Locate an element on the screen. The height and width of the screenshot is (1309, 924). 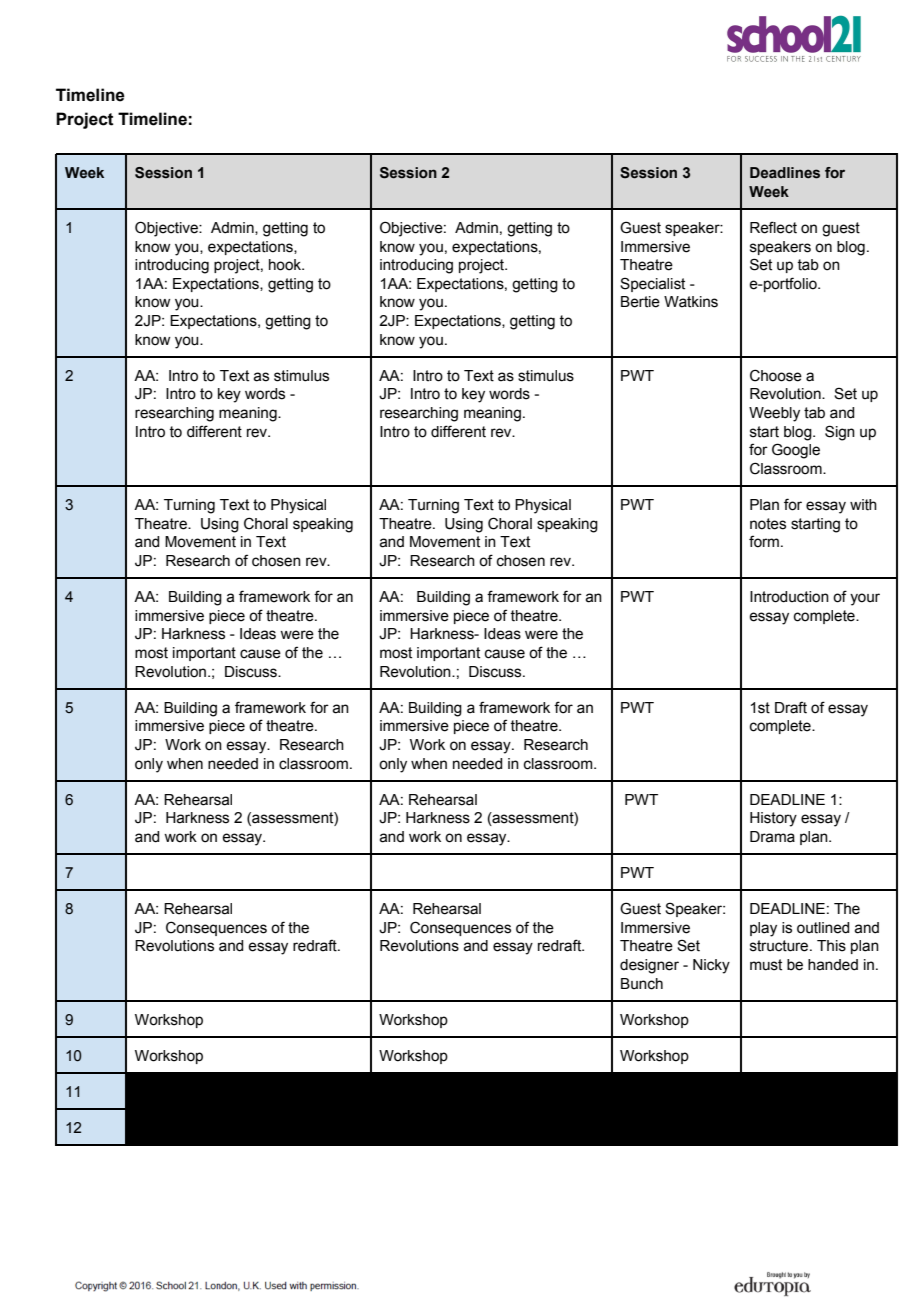
Bunch is located at coordinates (642, 984).
